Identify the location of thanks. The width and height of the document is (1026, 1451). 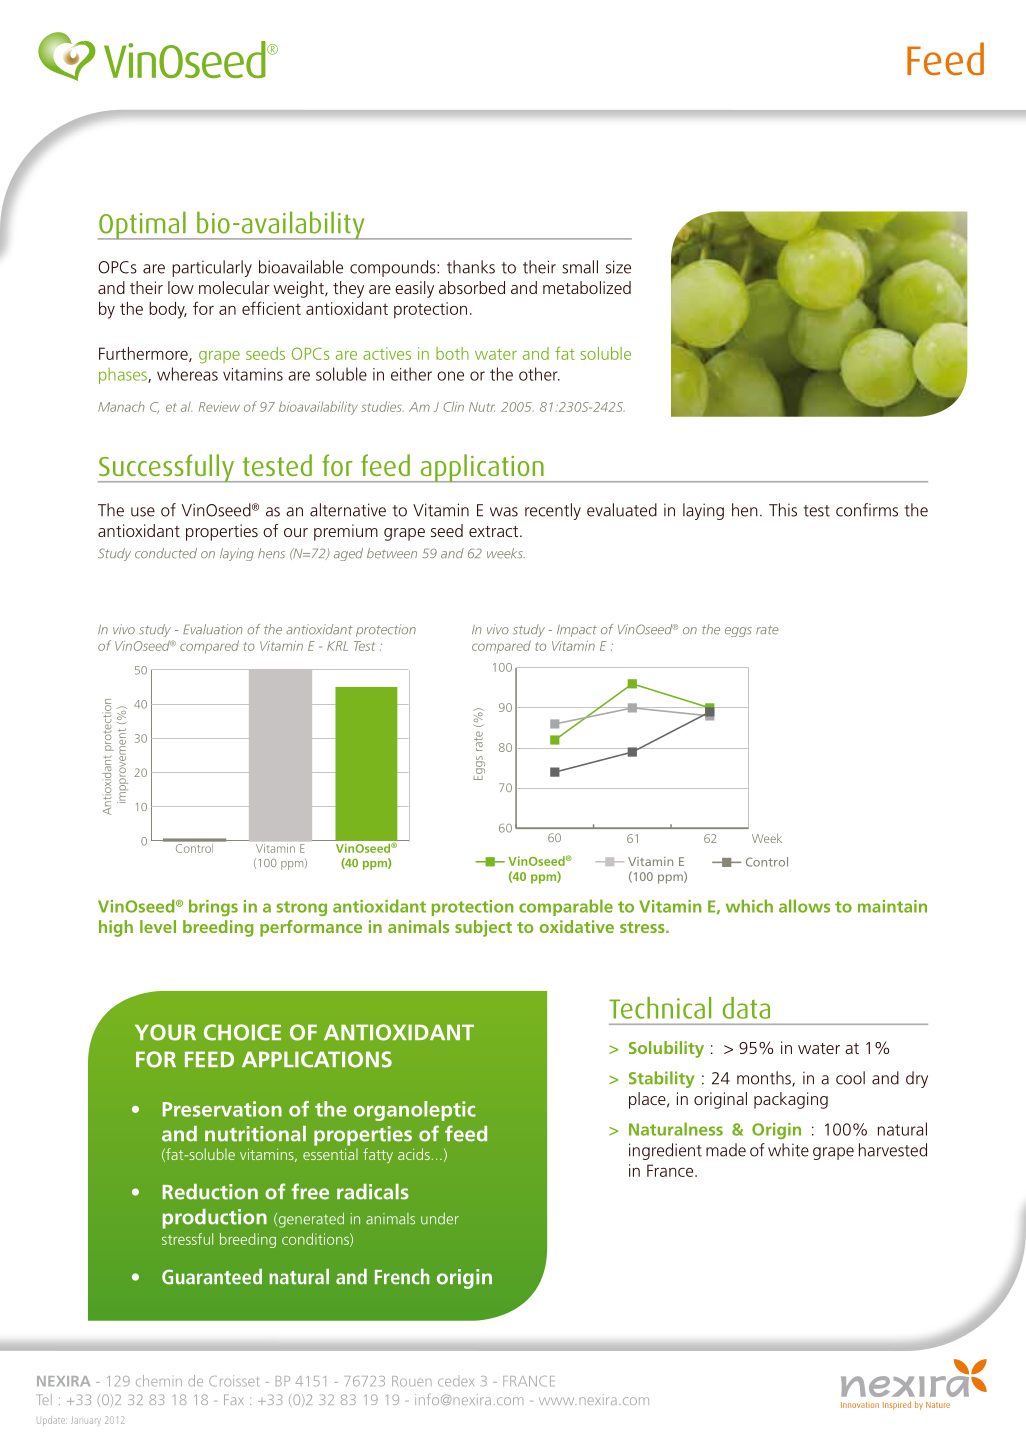
(471, 267).
